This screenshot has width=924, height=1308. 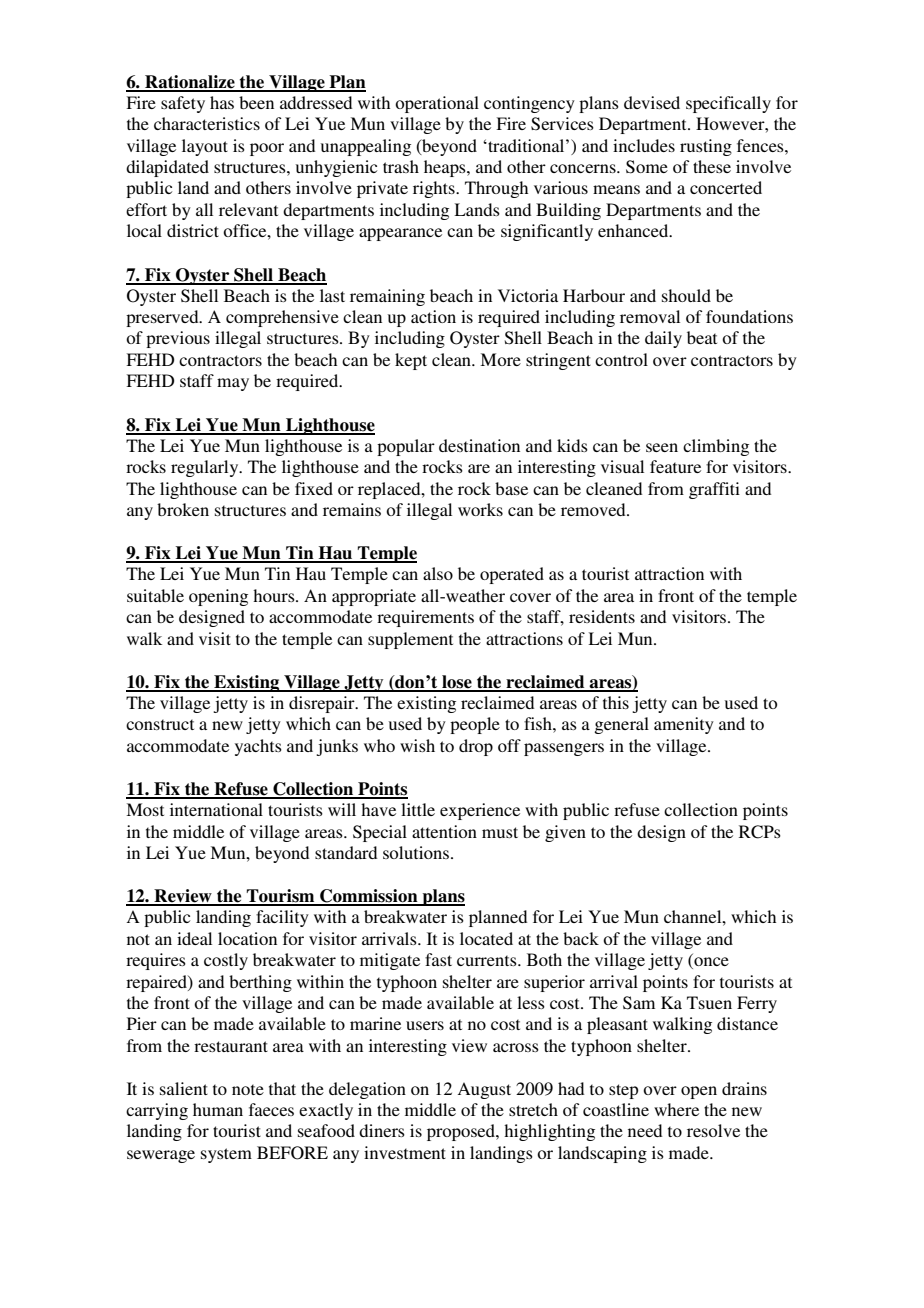 What do you see at coordinates (480, 811) in the screenshot?
I see `experience` at bounding box center [480, 811].
